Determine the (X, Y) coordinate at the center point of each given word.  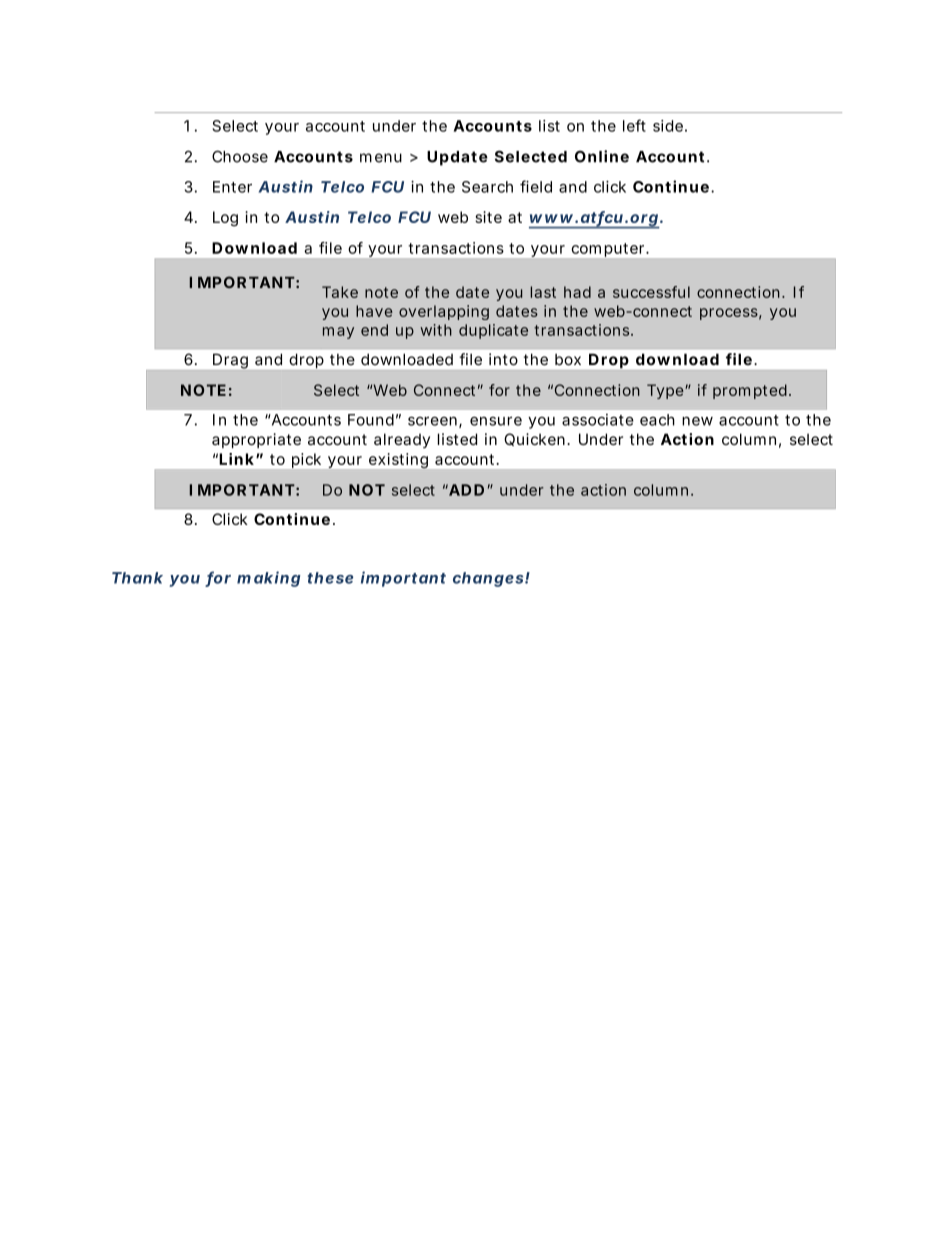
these (330, 578)
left (634, 125)
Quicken (536, 439)
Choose (240, 156)
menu (381, 158)
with (436, 330)
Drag (230, 361)
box (568, 359)
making (269, 579)
